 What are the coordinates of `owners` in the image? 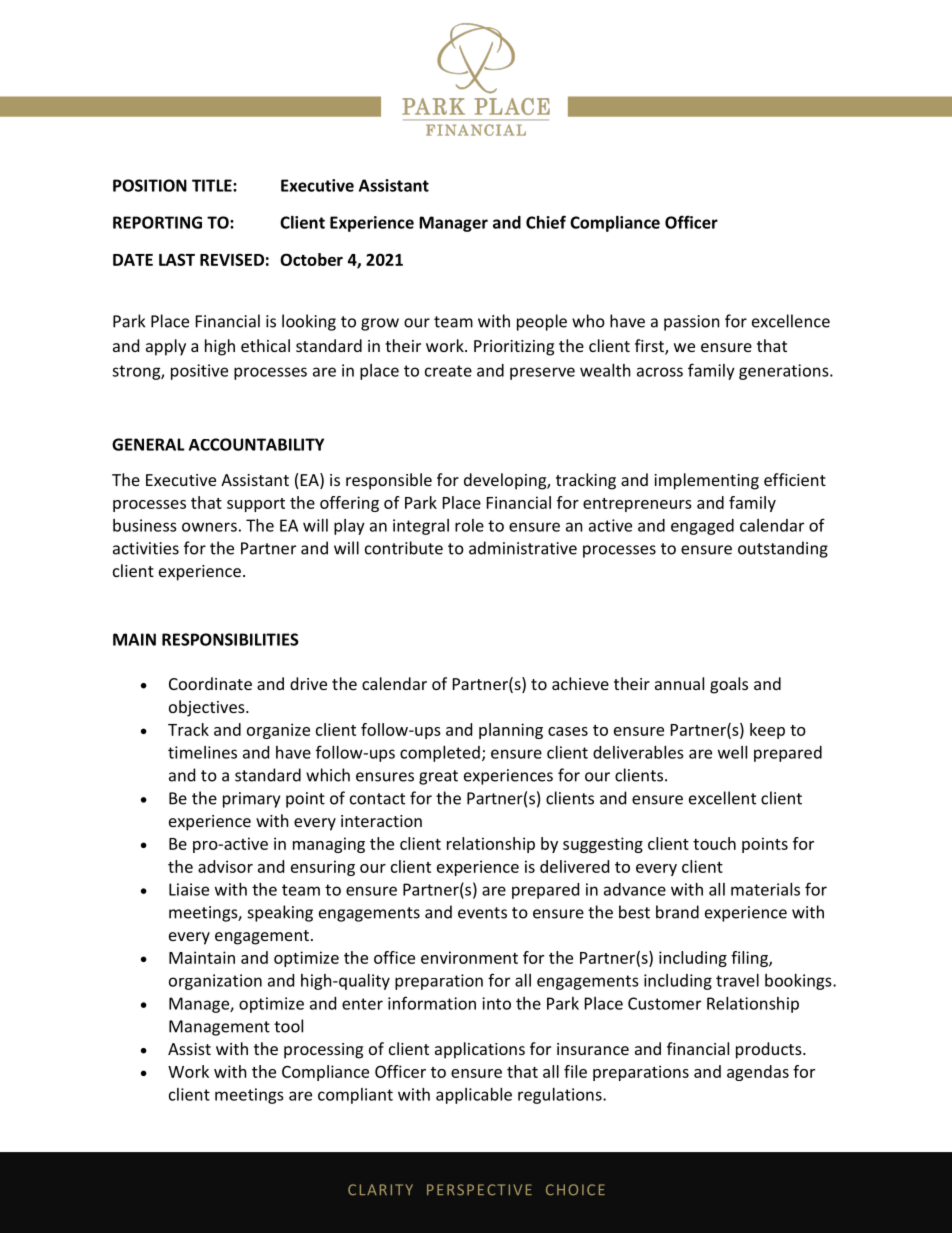 It's located at (209, 527).
